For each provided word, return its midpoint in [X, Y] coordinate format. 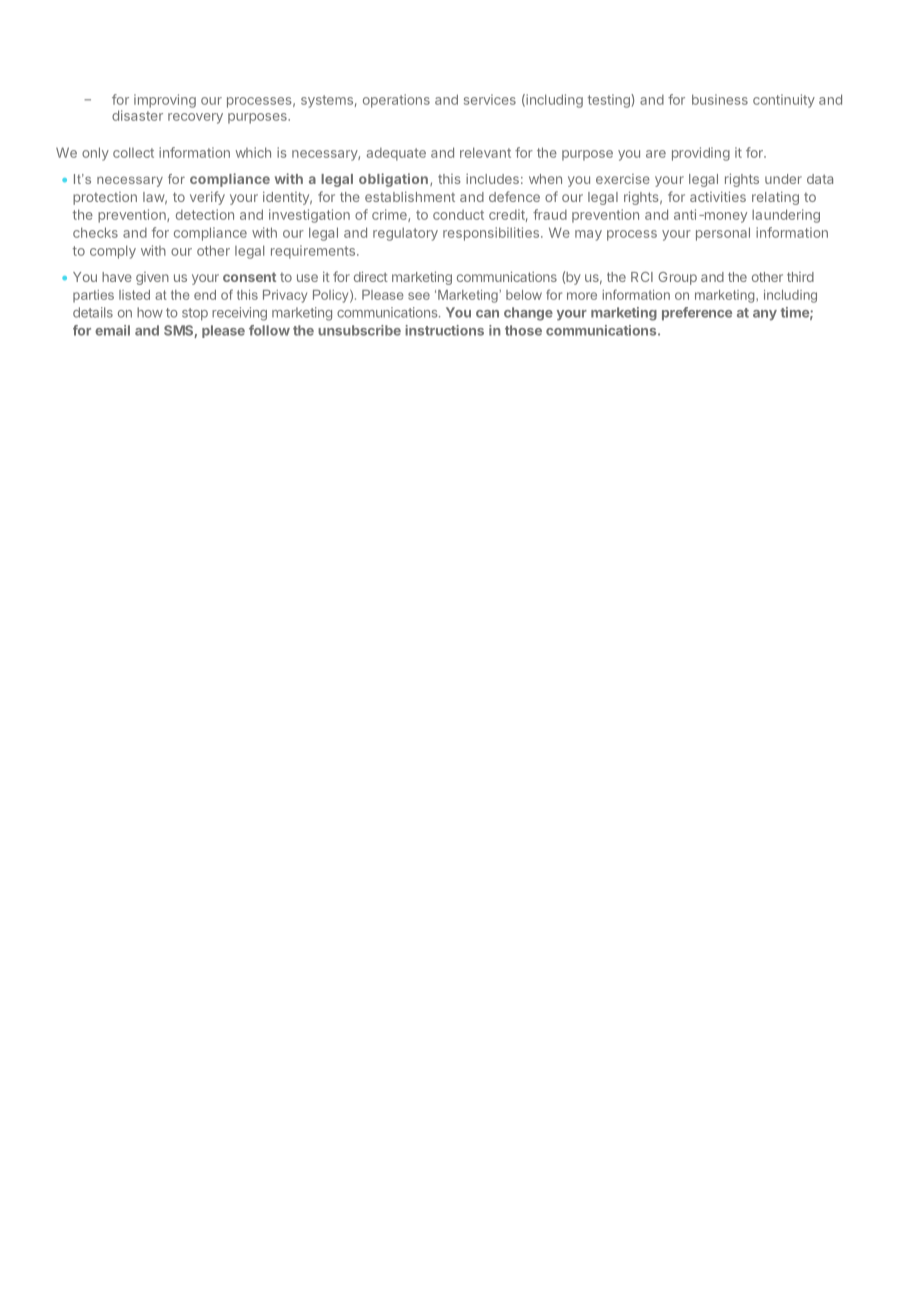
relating [775, 198]
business [720, 99]
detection [205, 214]
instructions [444, 330]
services [490, 99]
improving [165, 101]
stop [195, 314]
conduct [458, 215]
